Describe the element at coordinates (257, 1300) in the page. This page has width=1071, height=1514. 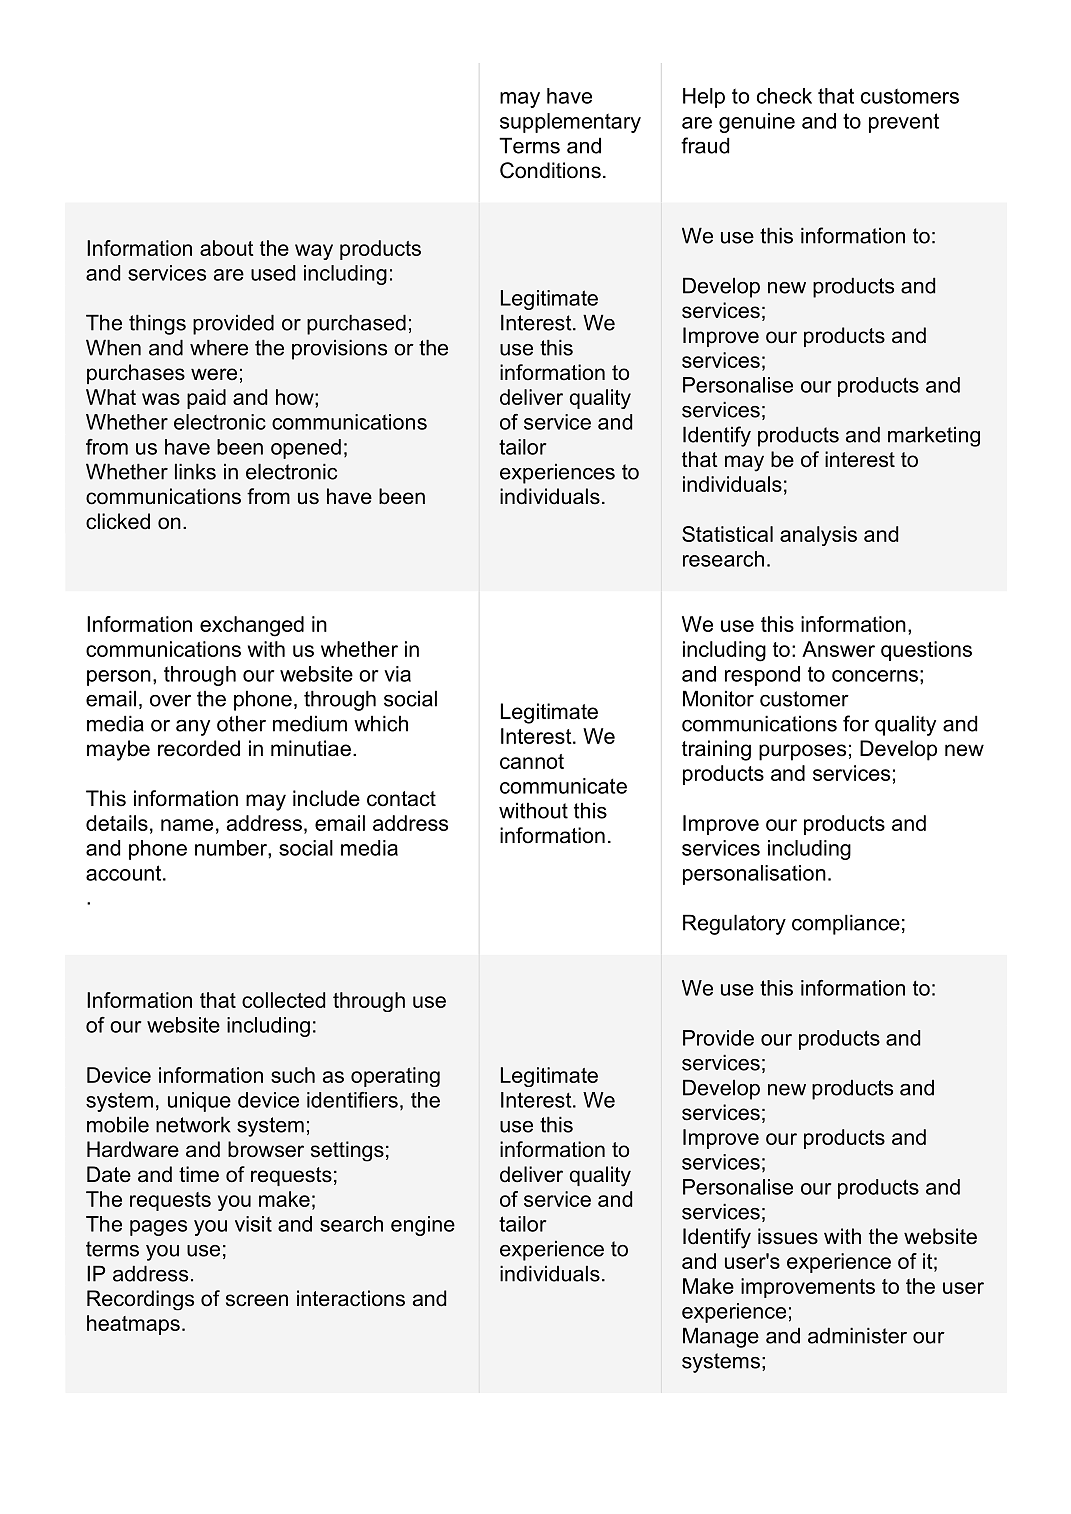
I see `screen` at that location.
